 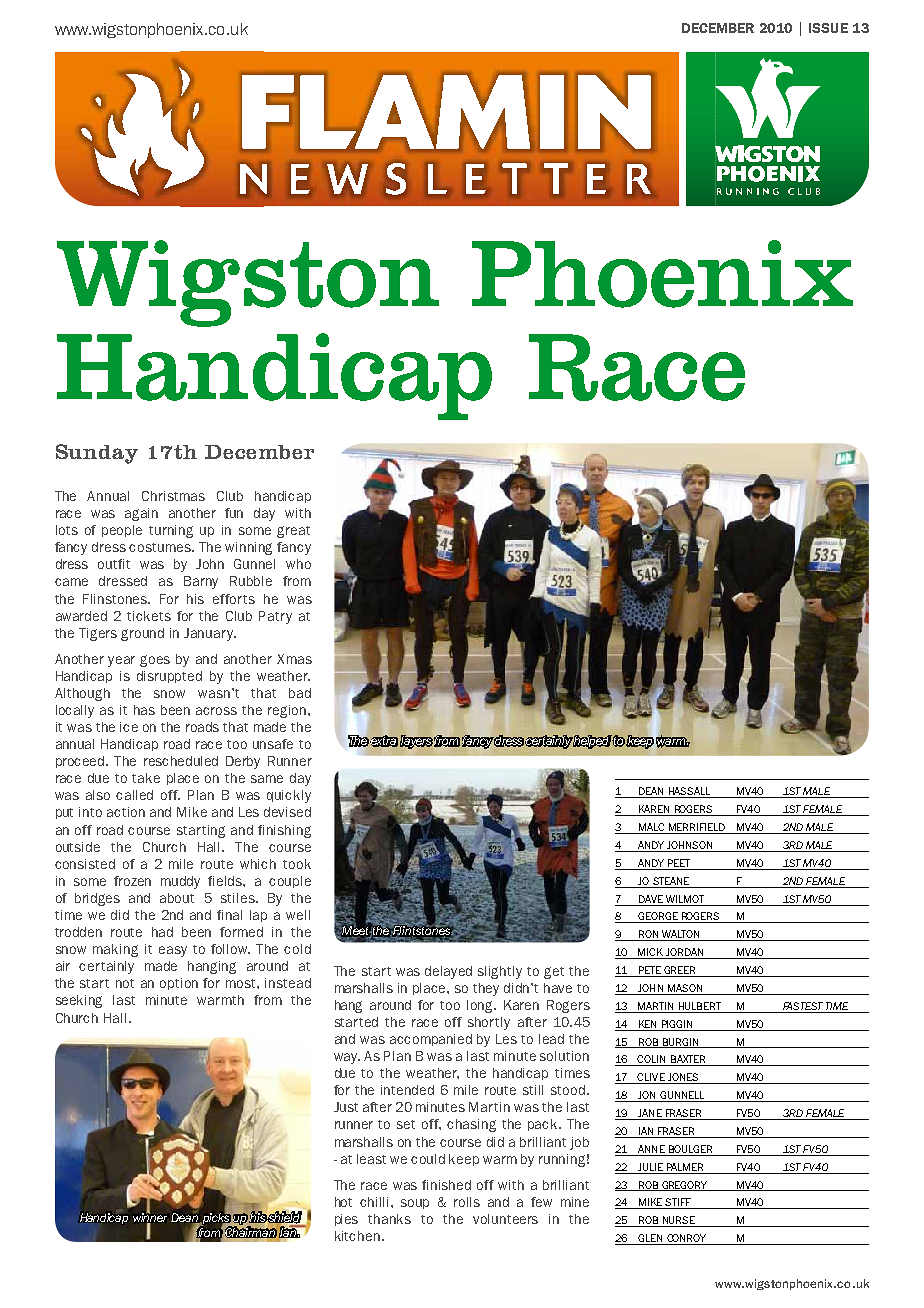 I want to click on fun, so click(x=234, y=513).
